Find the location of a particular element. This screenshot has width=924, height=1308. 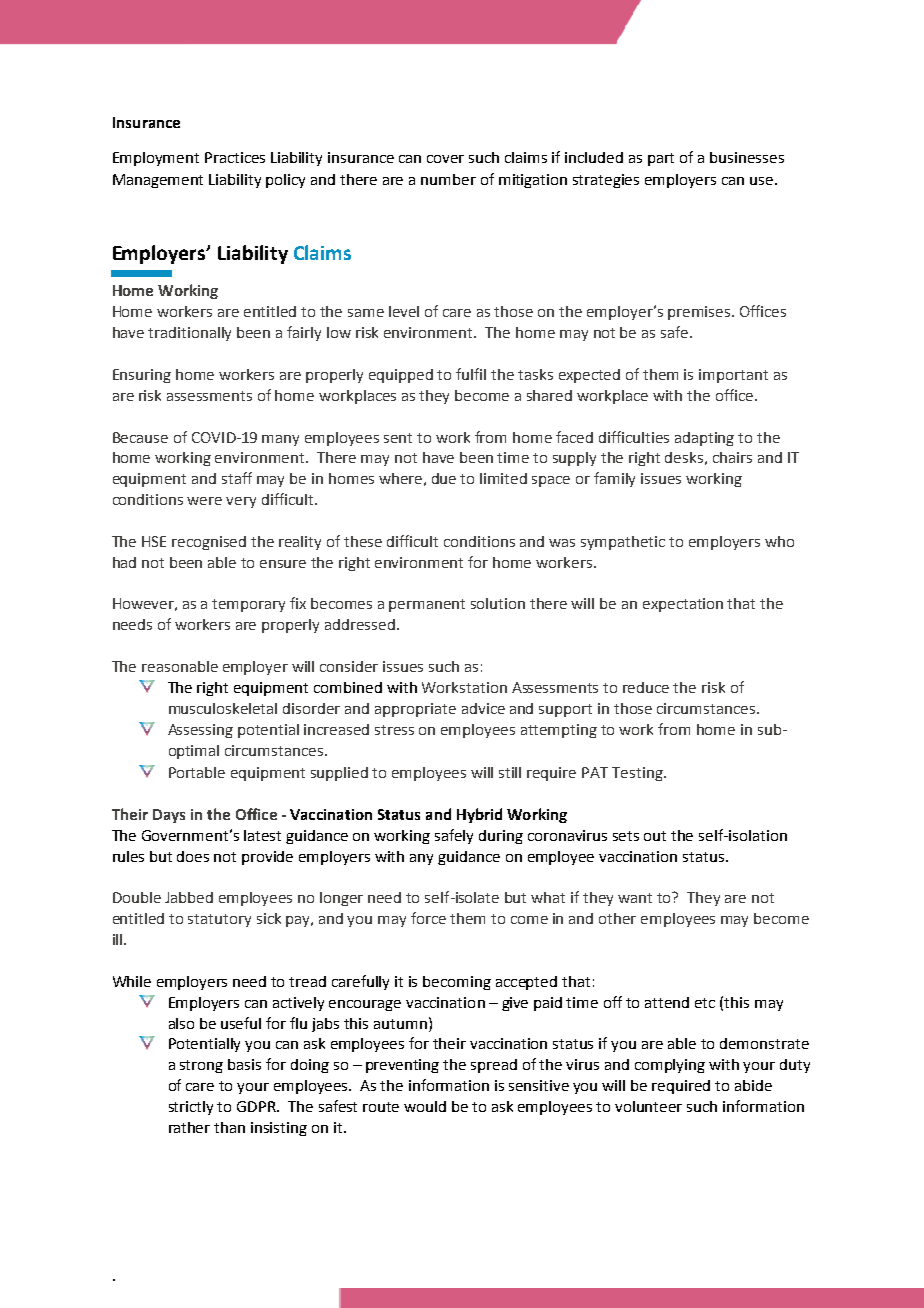

businesses is located at coordinates (747, 157).
